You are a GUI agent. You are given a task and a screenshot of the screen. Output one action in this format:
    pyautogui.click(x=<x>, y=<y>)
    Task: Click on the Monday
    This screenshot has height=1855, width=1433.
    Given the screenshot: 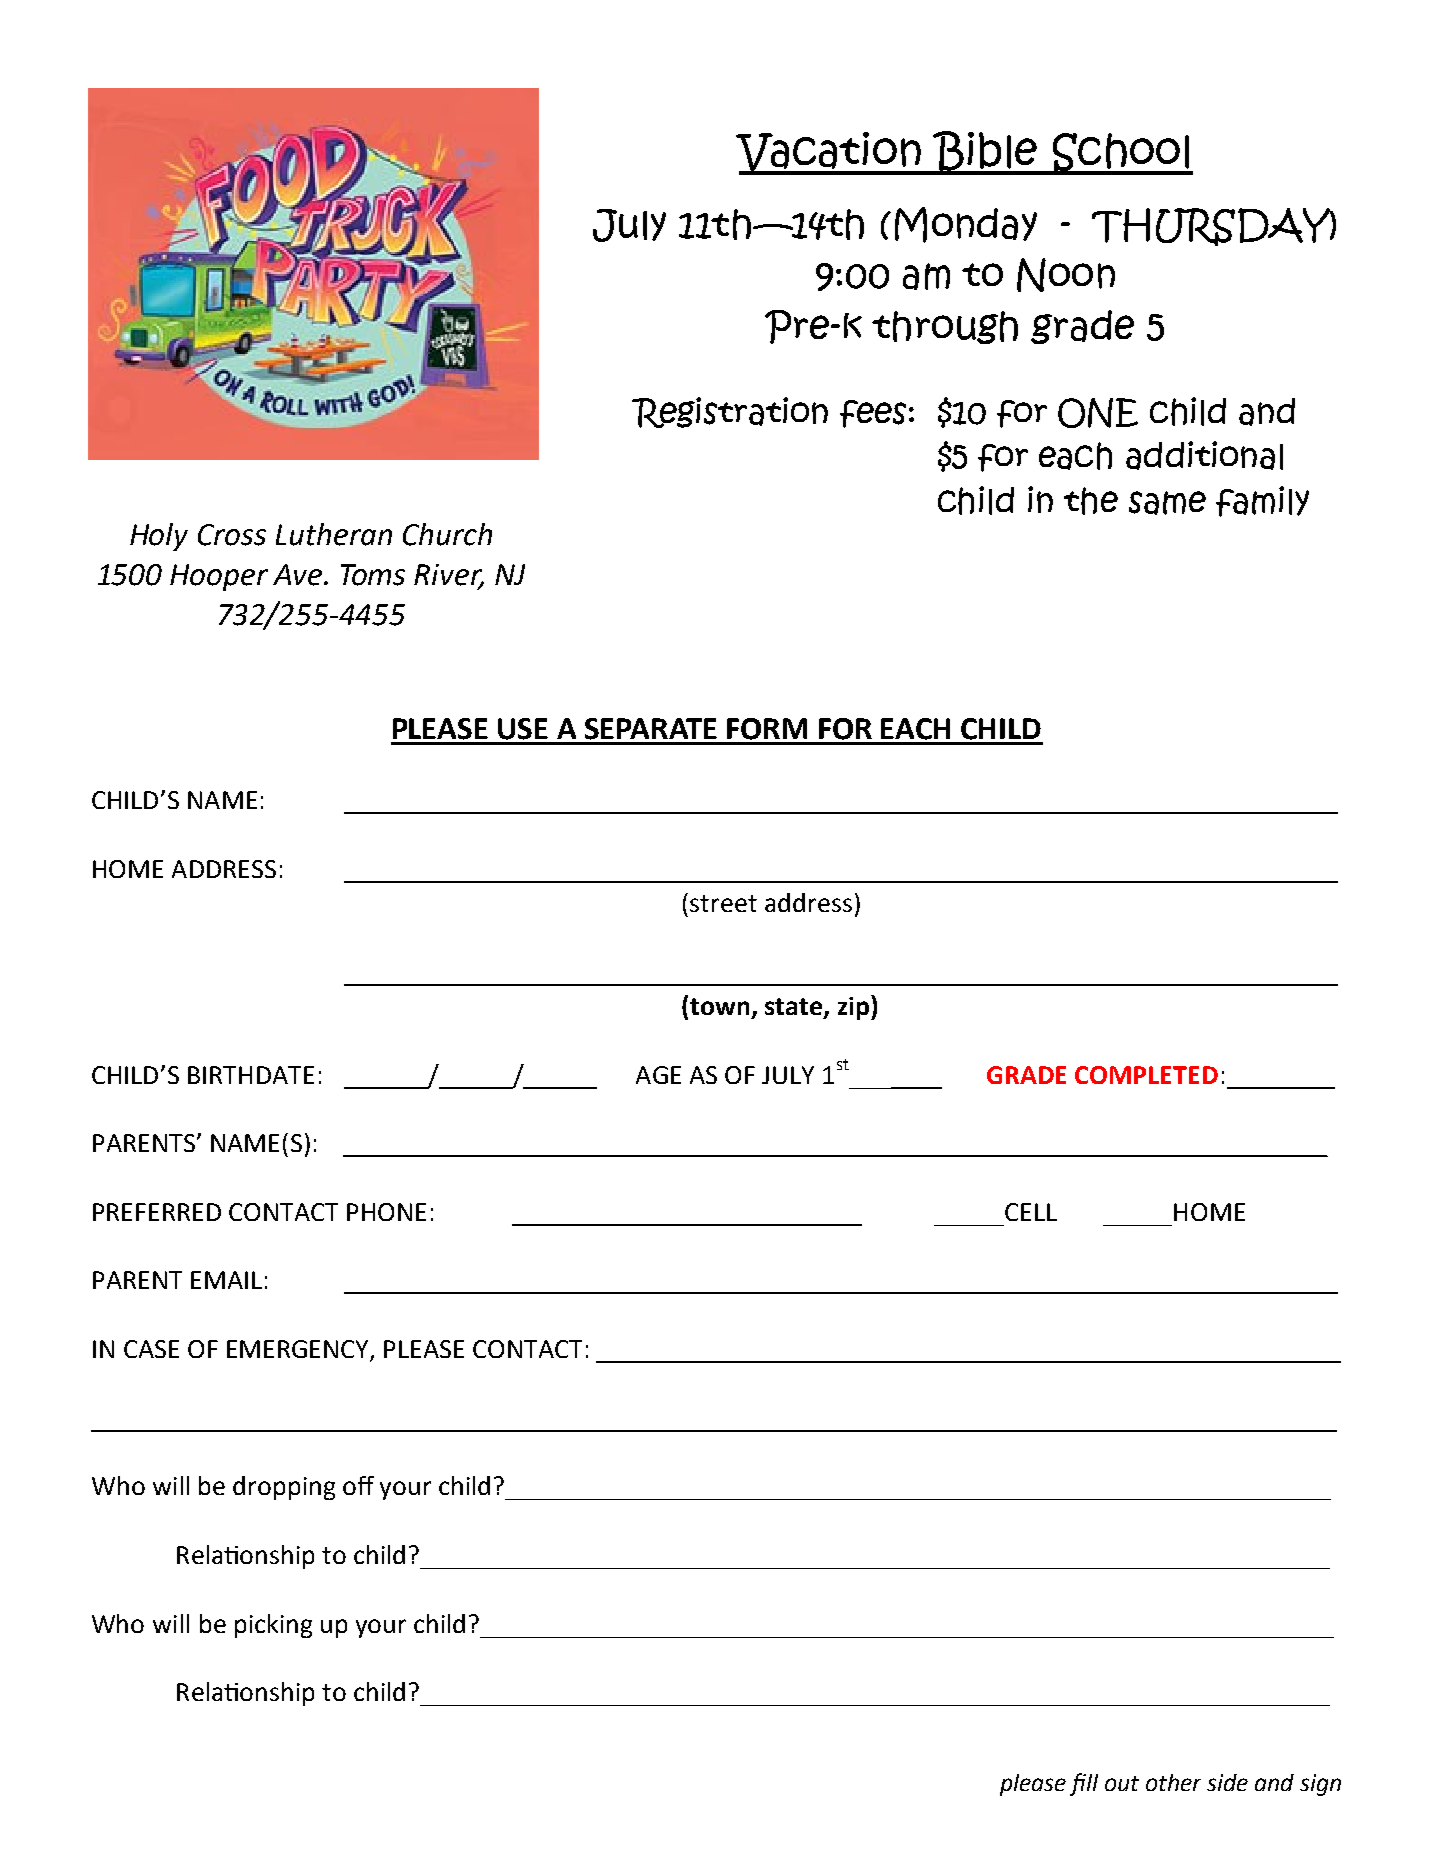 What is the action you would take?
    pyautogui.click(x=966, y=225)
